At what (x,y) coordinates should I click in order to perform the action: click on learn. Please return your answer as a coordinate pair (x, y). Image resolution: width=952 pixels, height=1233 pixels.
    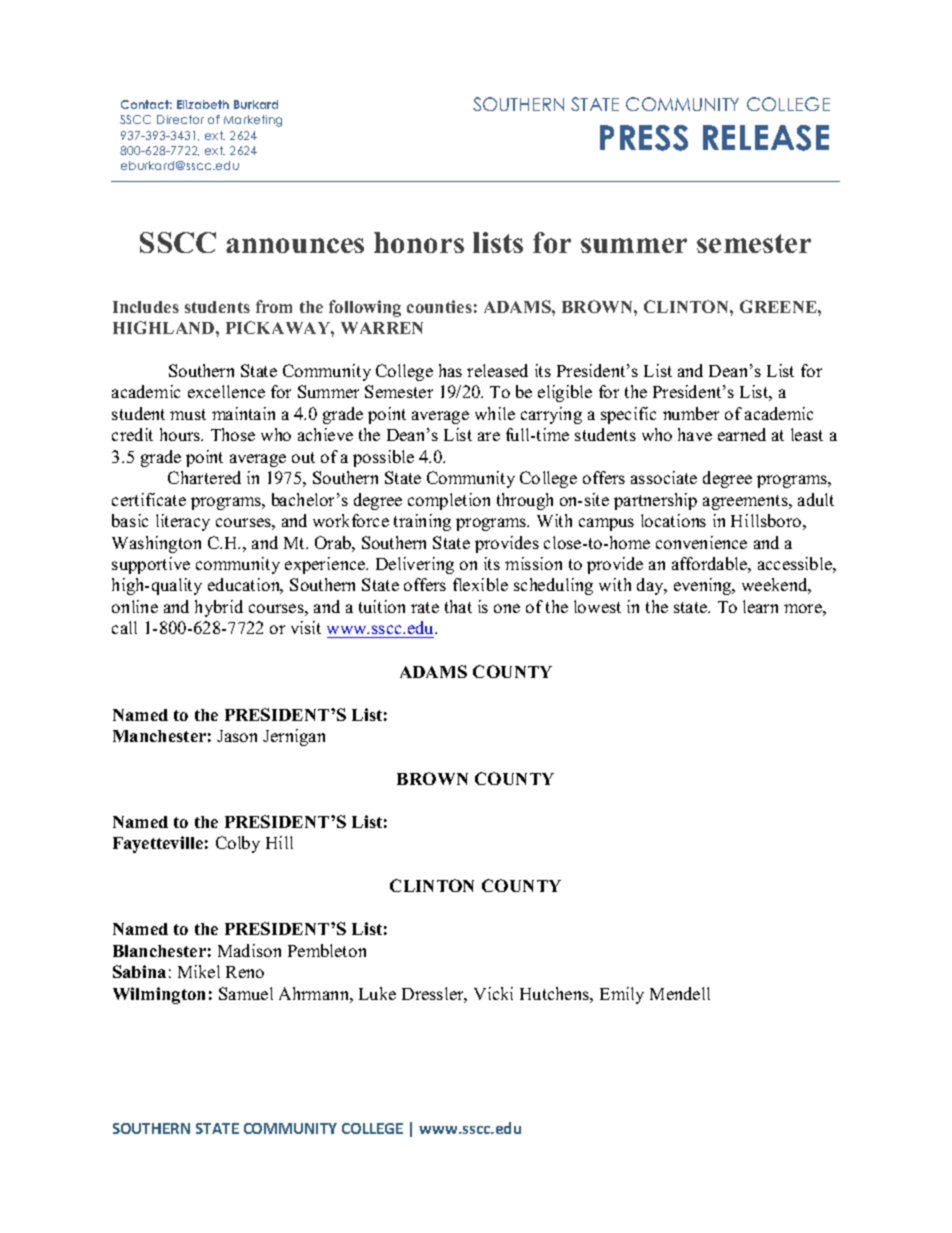
    Looking at the image, I should click on (760, 606).
